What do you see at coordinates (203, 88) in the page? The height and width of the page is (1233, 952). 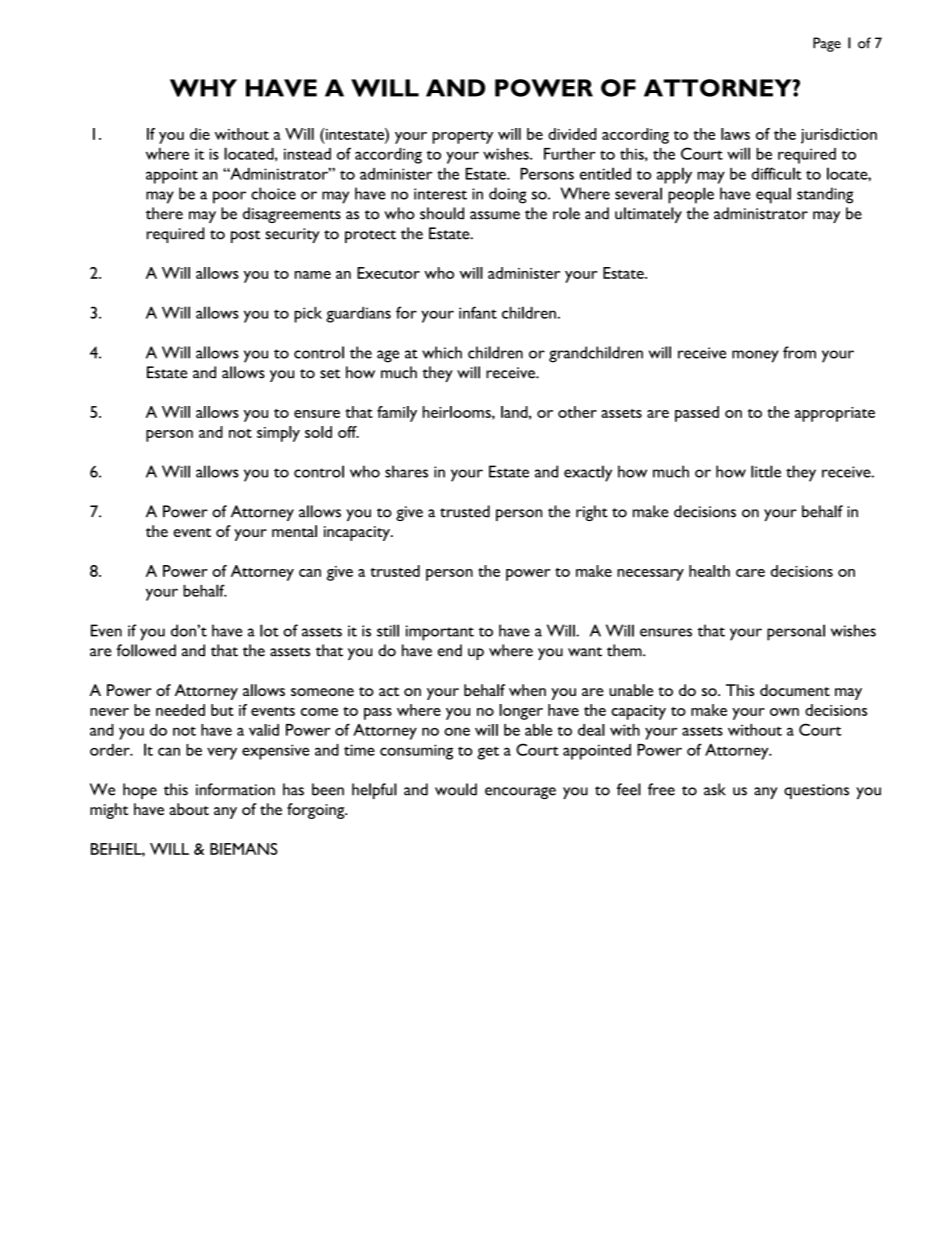 I see `WHY` at bounding box center [203, 88].
